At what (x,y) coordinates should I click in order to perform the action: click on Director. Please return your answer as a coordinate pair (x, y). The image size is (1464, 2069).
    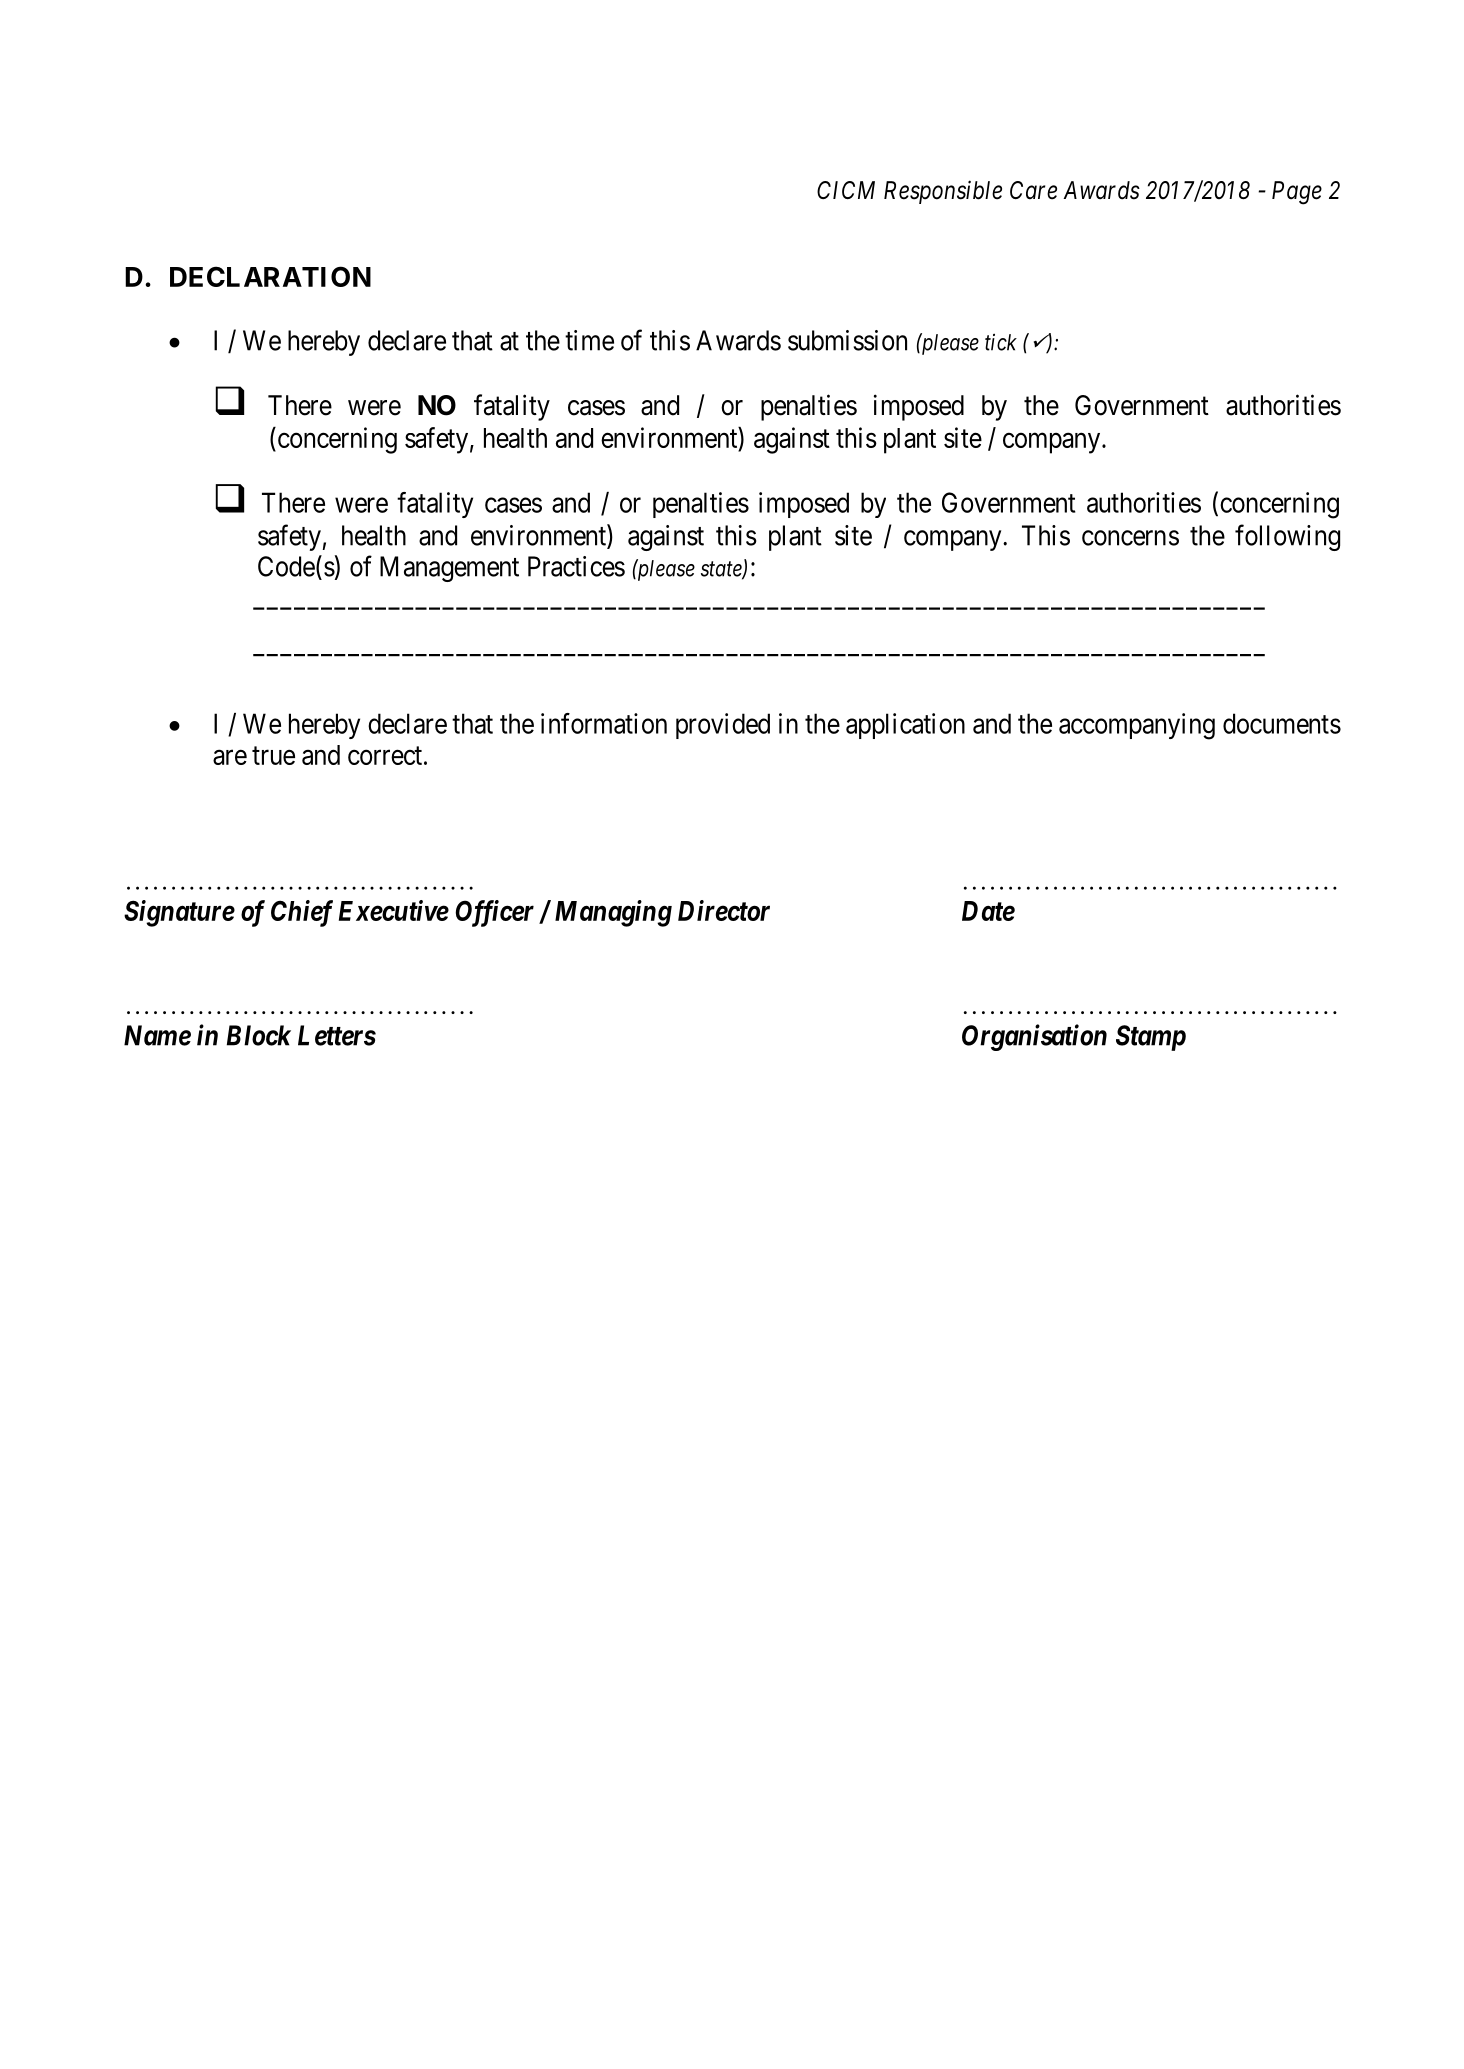
    Looking at the image, I should click on (724, 910).
